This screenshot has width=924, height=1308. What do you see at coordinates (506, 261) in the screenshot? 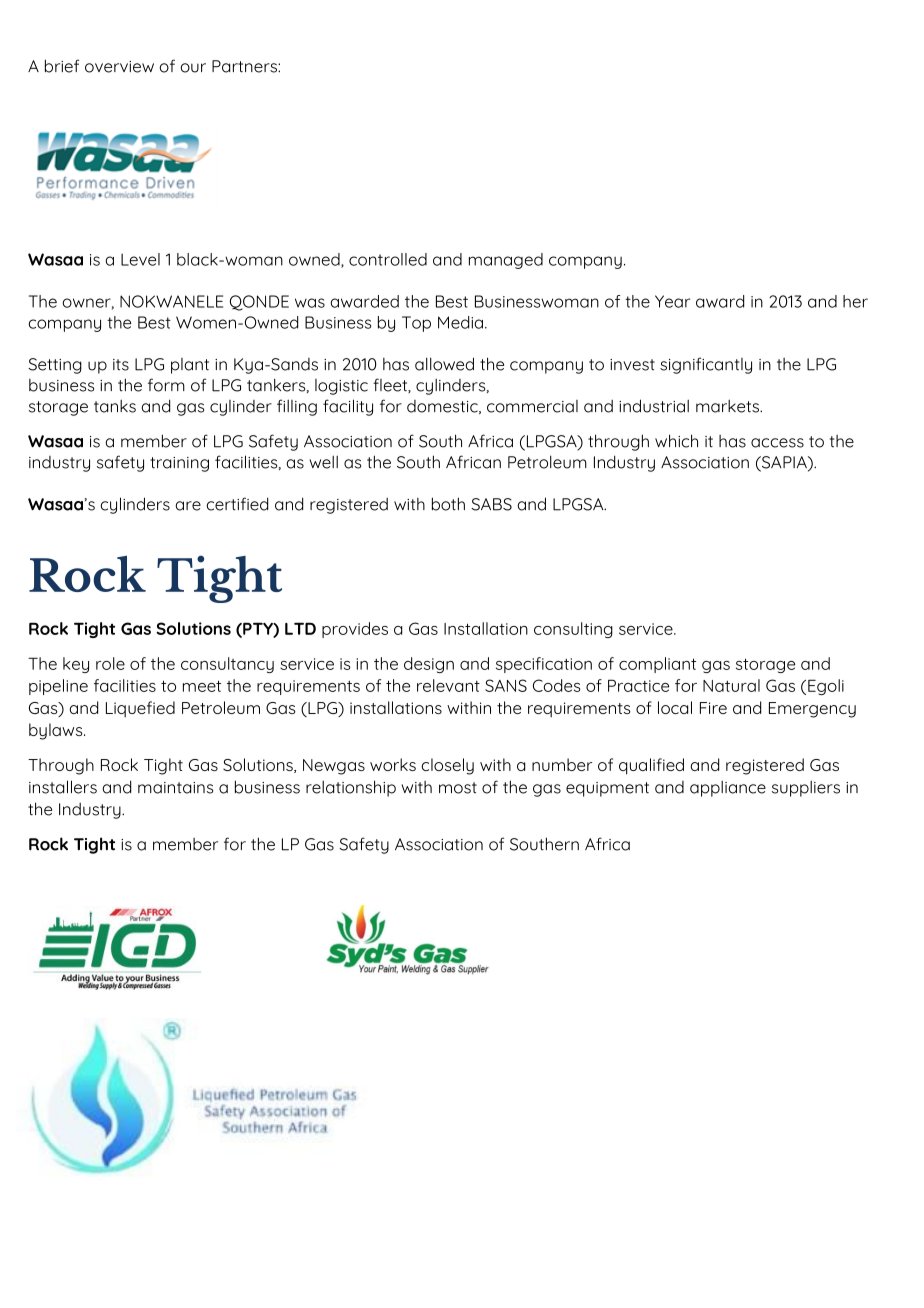
I see `managed` at bounding box center [506, 261].
